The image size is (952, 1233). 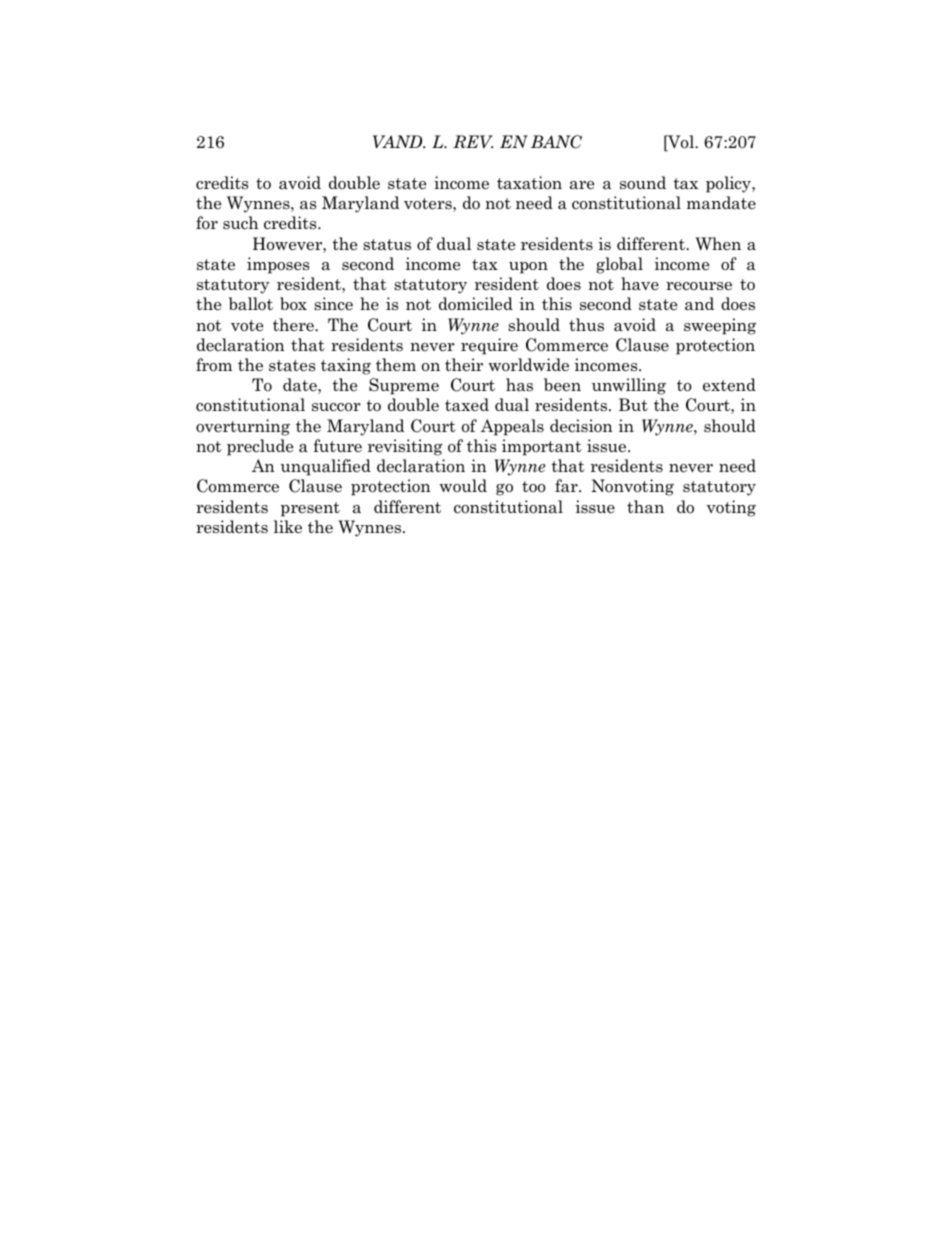 I want to click on BANC, so click(x=556, y=142).
